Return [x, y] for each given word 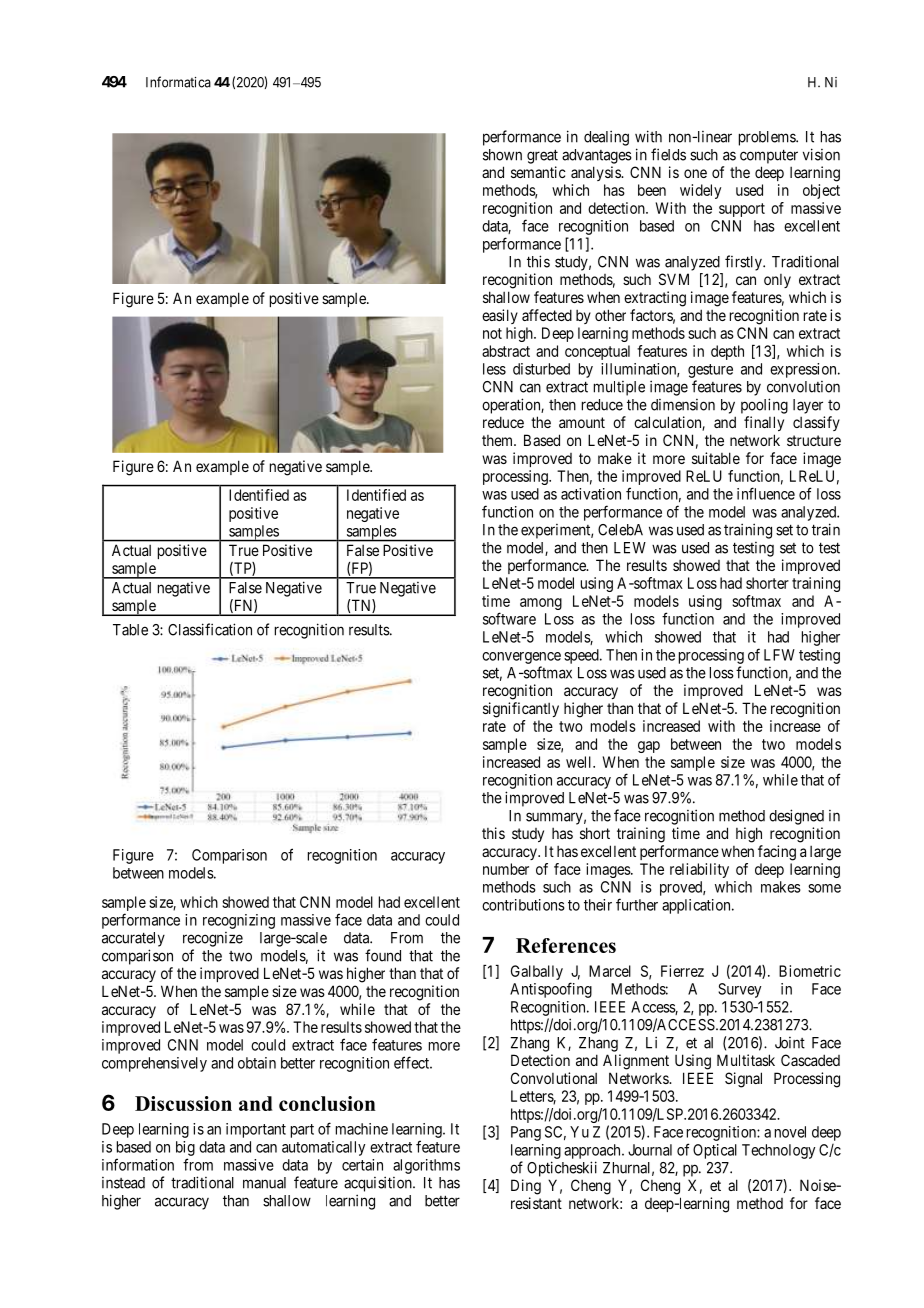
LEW [630, 548]
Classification [210, 629]
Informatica [178, 82]
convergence [521, 658]
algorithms [426, 1166]
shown [502, 155]
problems [768, 138]
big [185, 1148]
